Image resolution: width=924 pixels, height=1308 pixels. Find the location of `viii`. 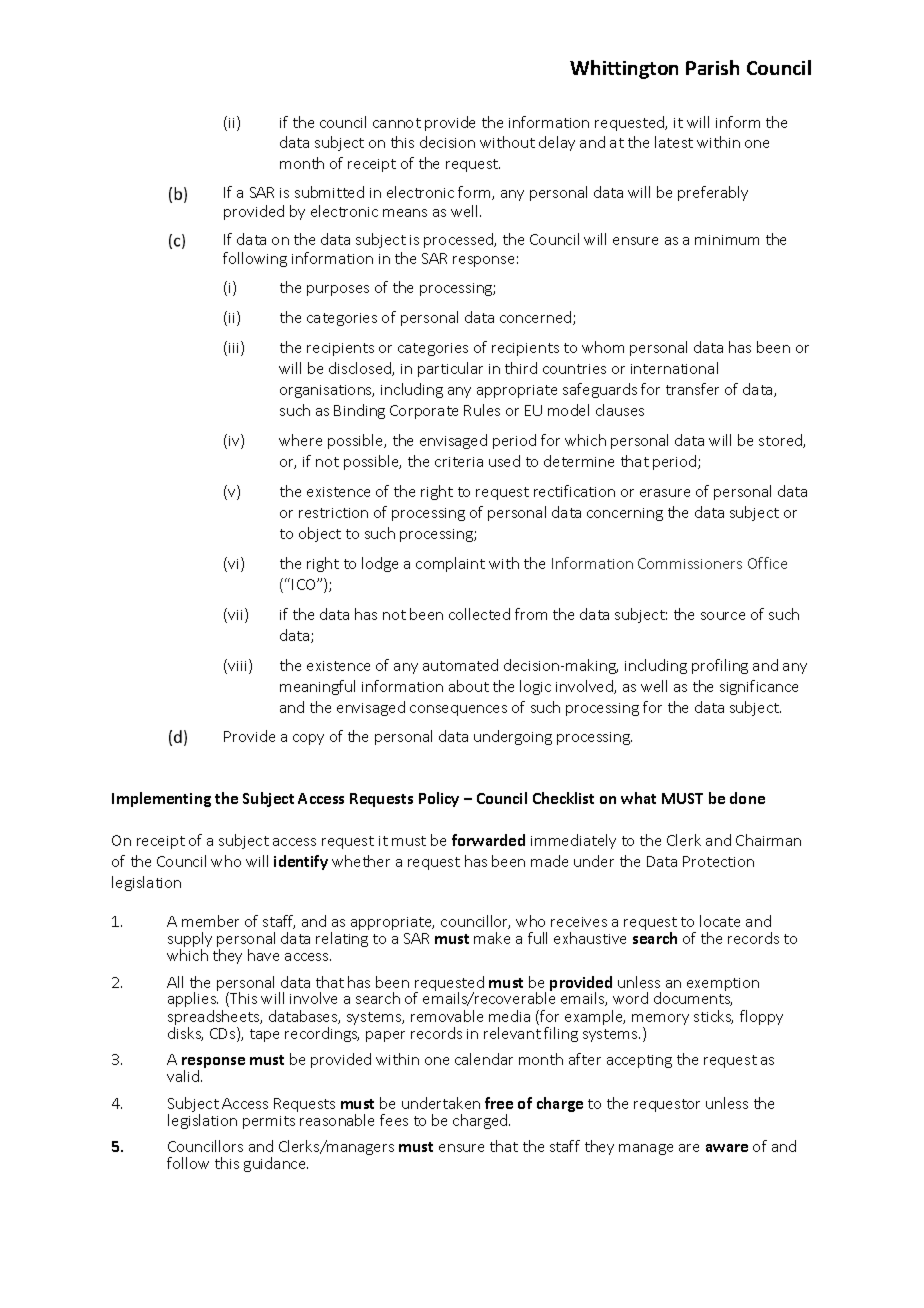

viii is located at coordinates (239, 666).
